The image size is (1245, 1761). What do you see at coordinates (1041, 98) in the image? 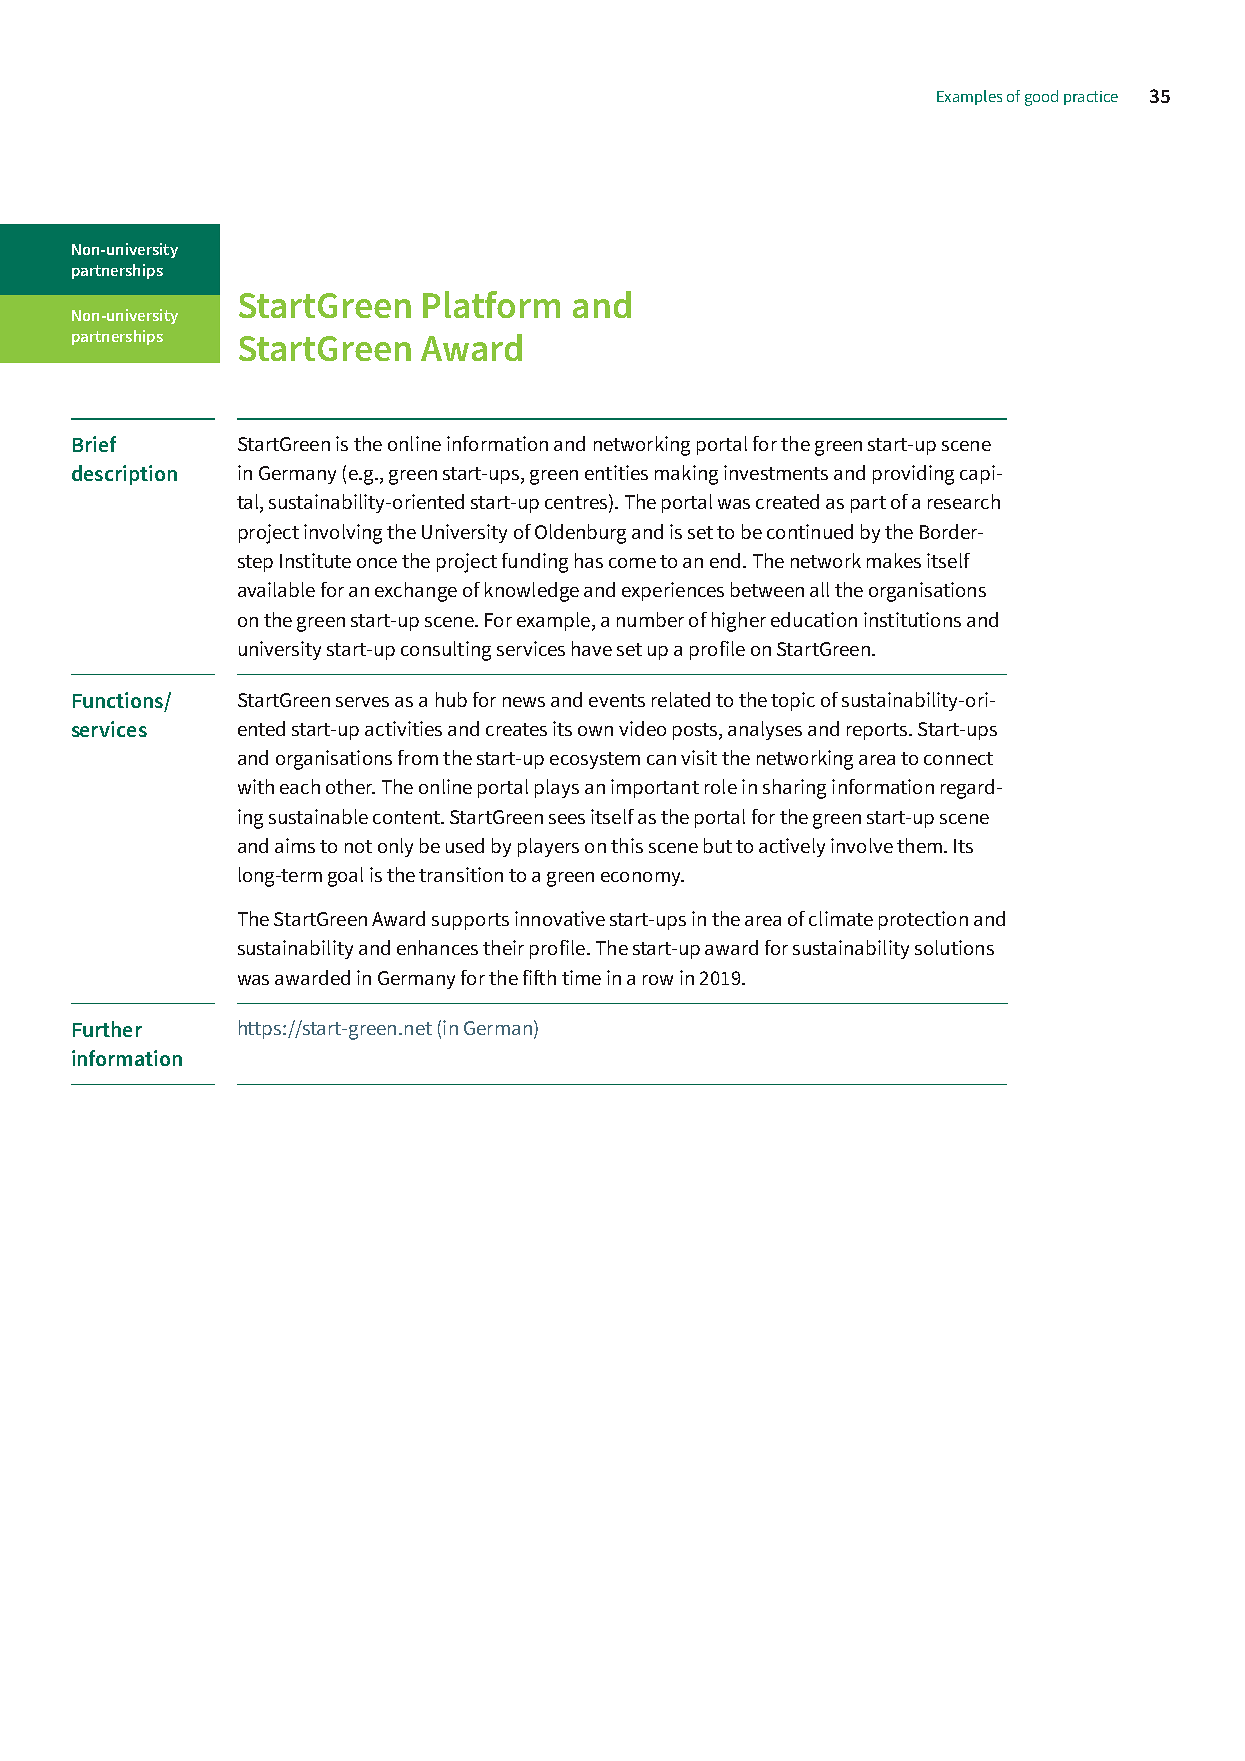
I see `good` at bounding box center [1041, 98].
